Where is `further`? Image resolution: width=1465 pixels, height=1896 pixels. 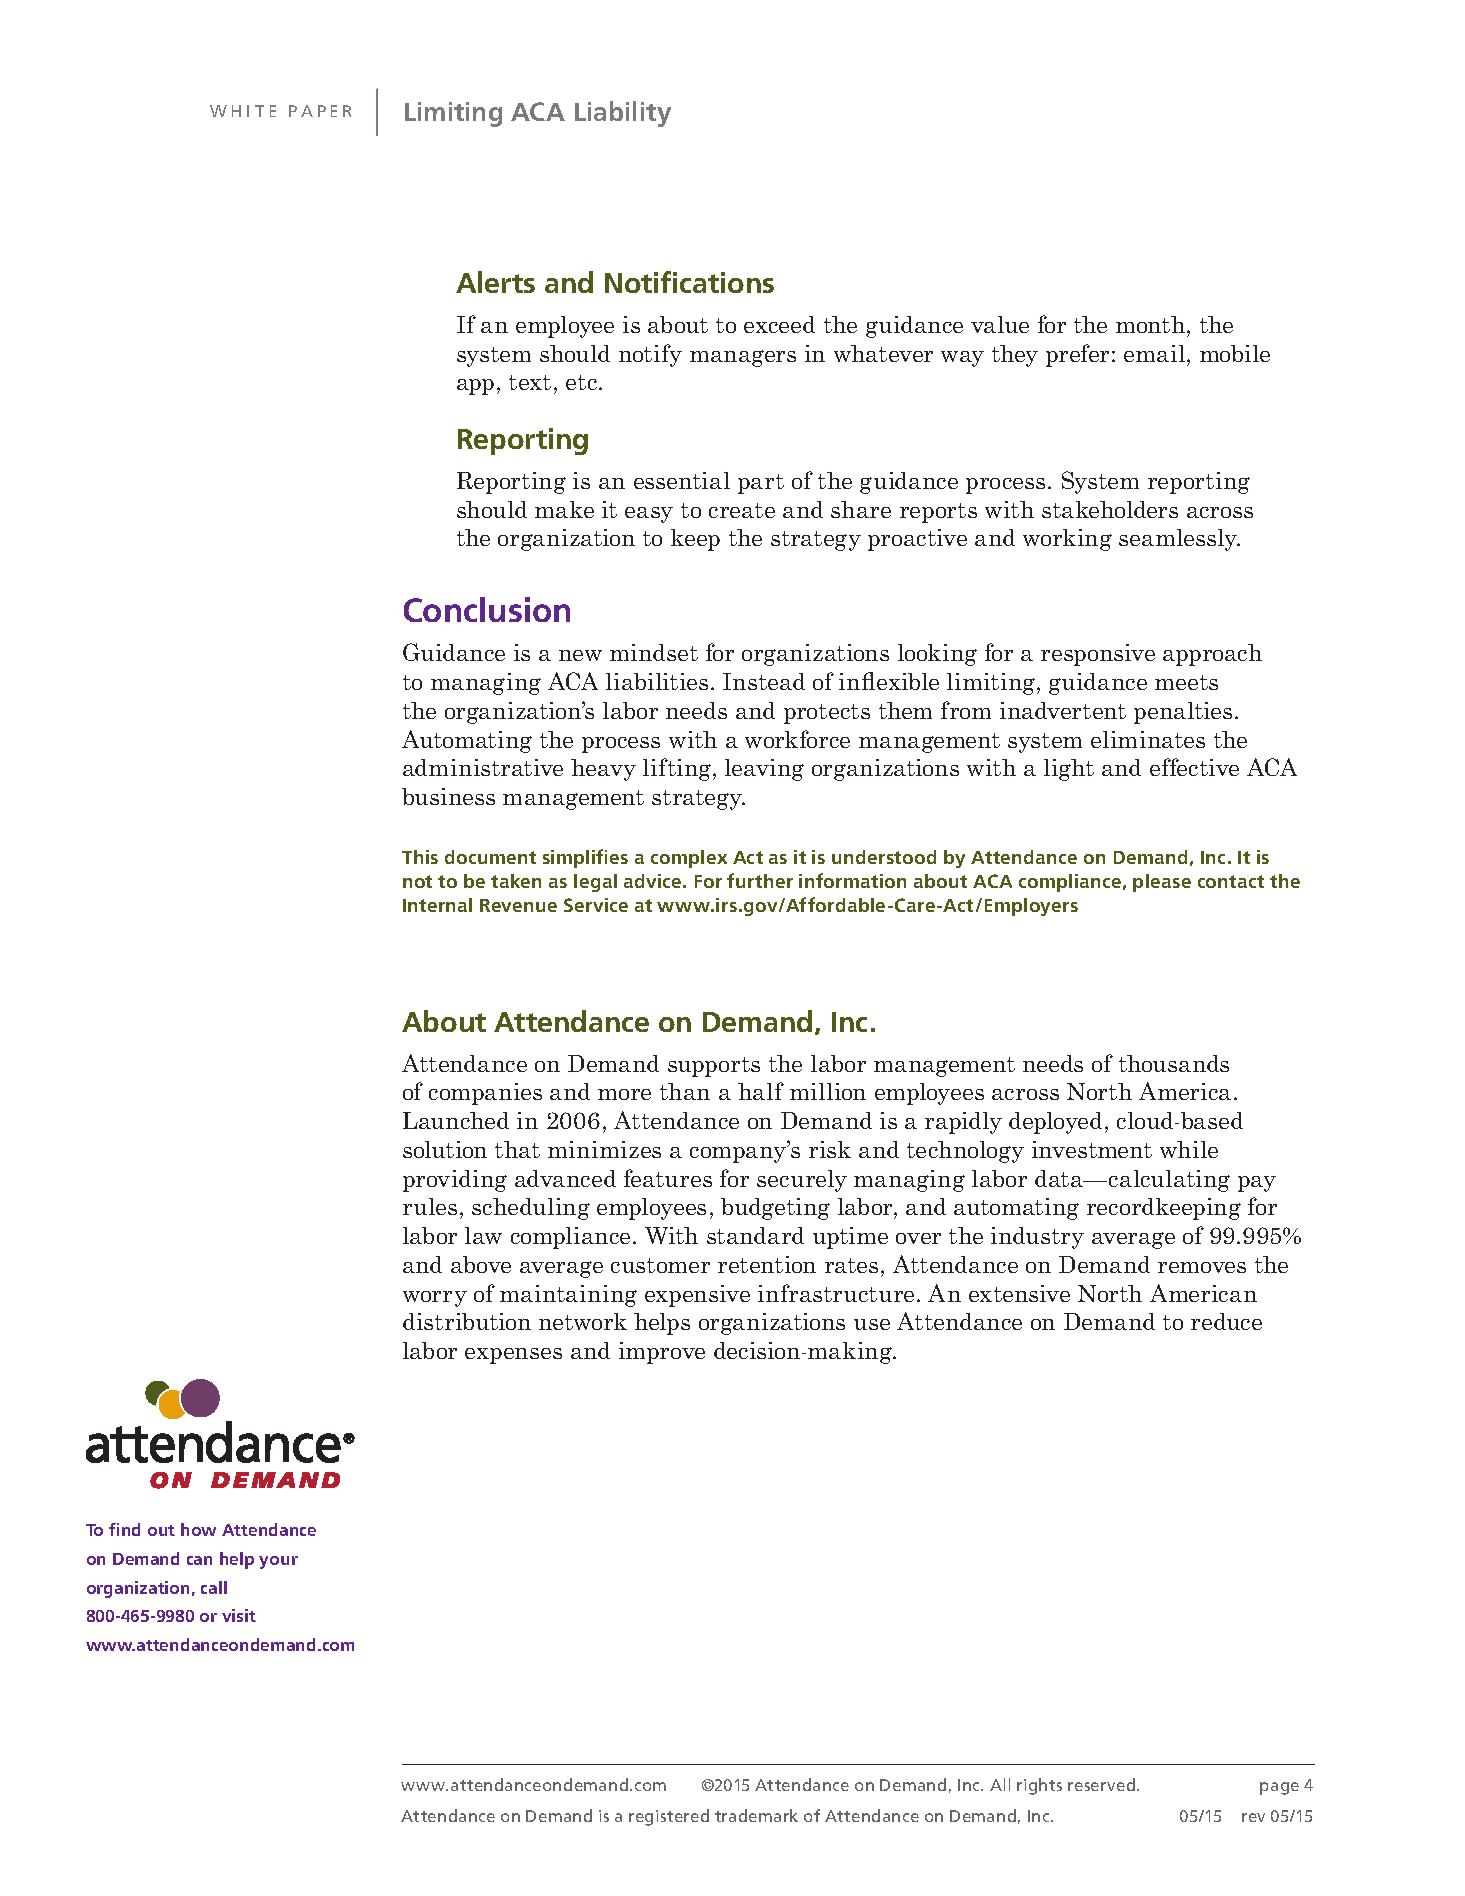 further is located at coordinates (760, 880).
